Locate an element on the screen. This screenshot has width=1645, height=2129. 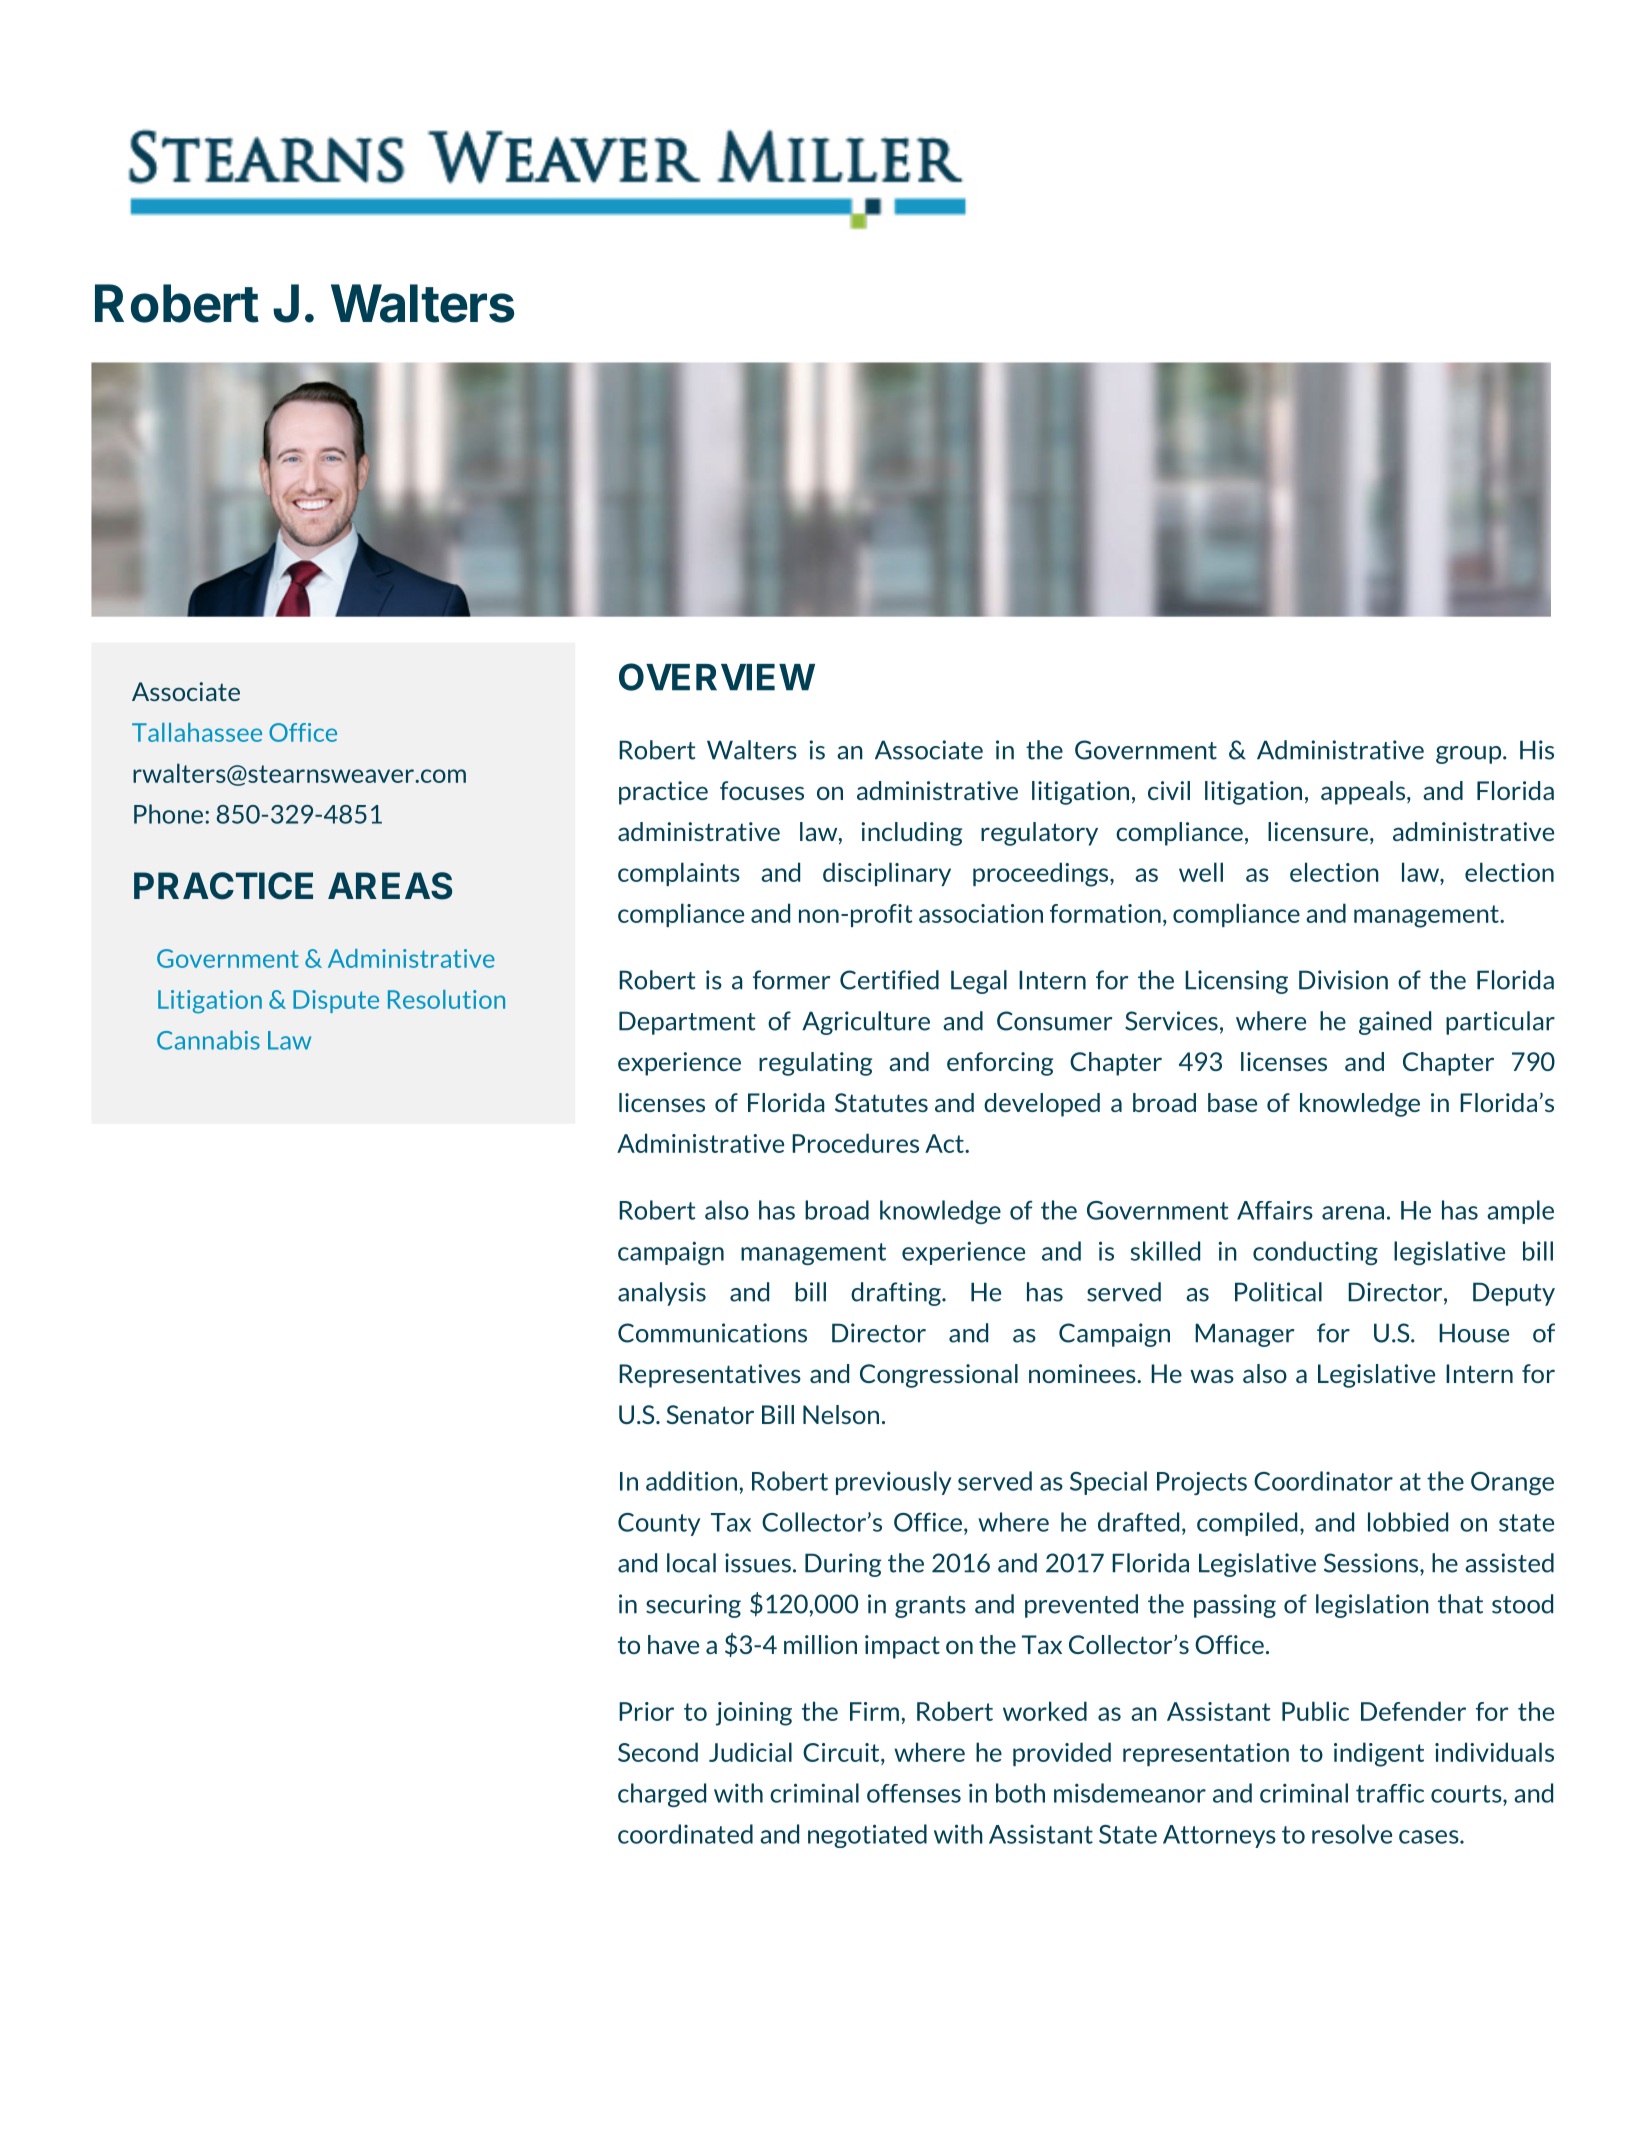
charged is located at coordinates (662, 1795).
